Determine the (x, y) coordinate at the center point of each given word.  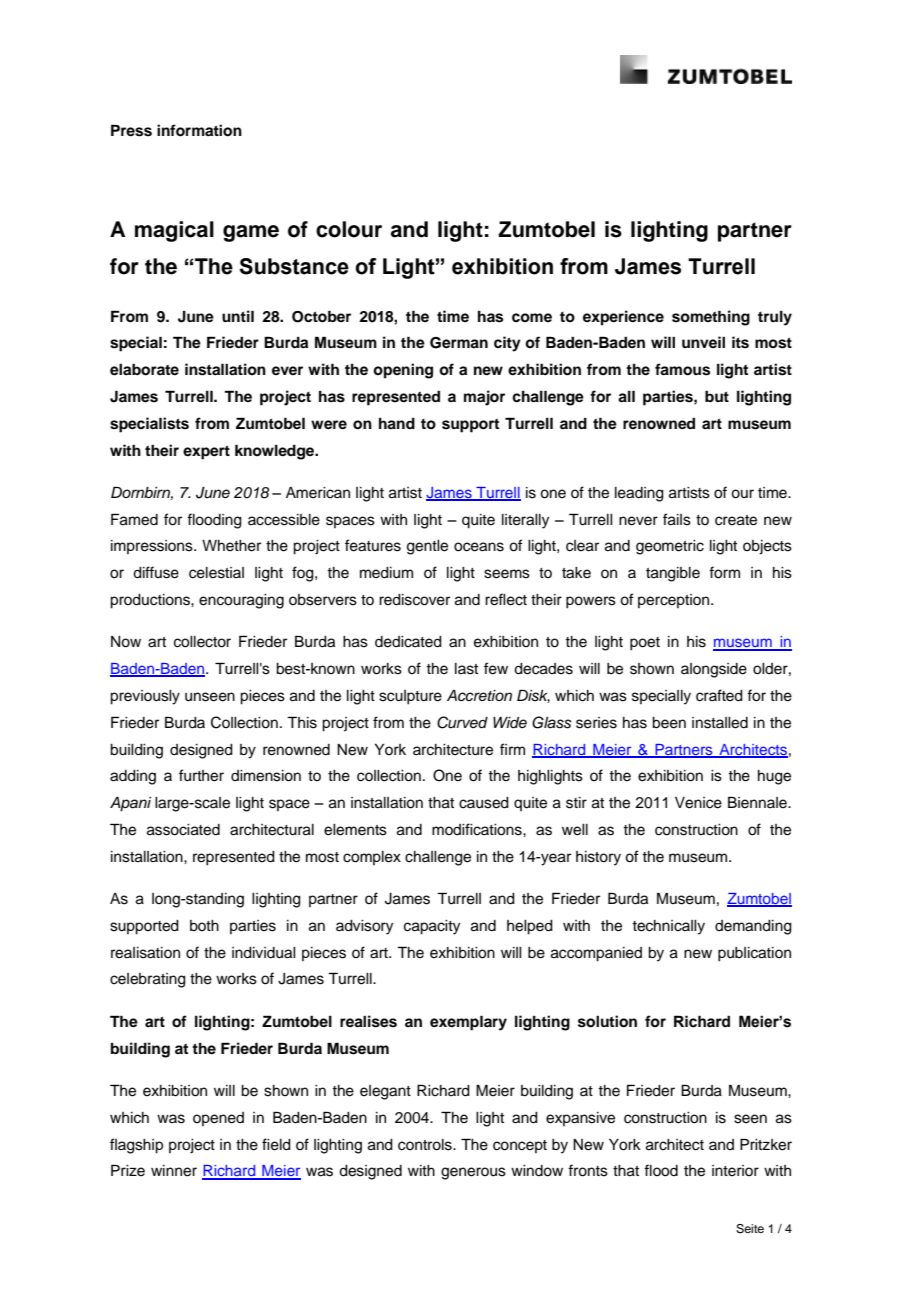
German (459, 343)
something (711, 318)
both (204, 926)
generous (473, 1173)
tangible (673, 574)
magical (174, 231)
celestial (216, 573)
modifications (478, 829)
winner (174, 1171)
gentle (427, 547)
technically (668, 927)
